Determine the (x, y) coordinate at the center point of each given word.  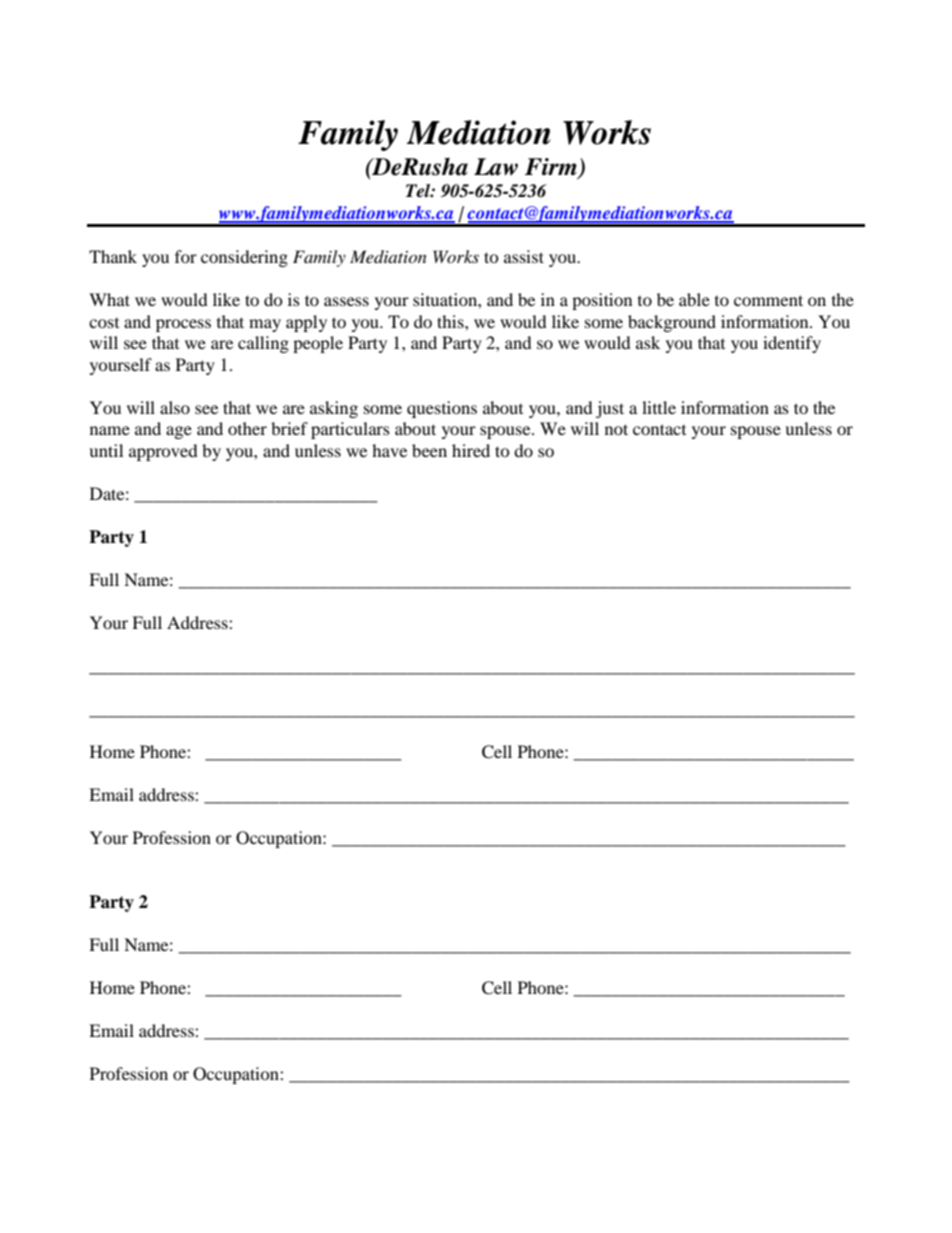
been (429, 450)
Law (496, 167)
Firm (551, 166)
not (616, 429)
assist (524, 256)
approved (163, 452)
